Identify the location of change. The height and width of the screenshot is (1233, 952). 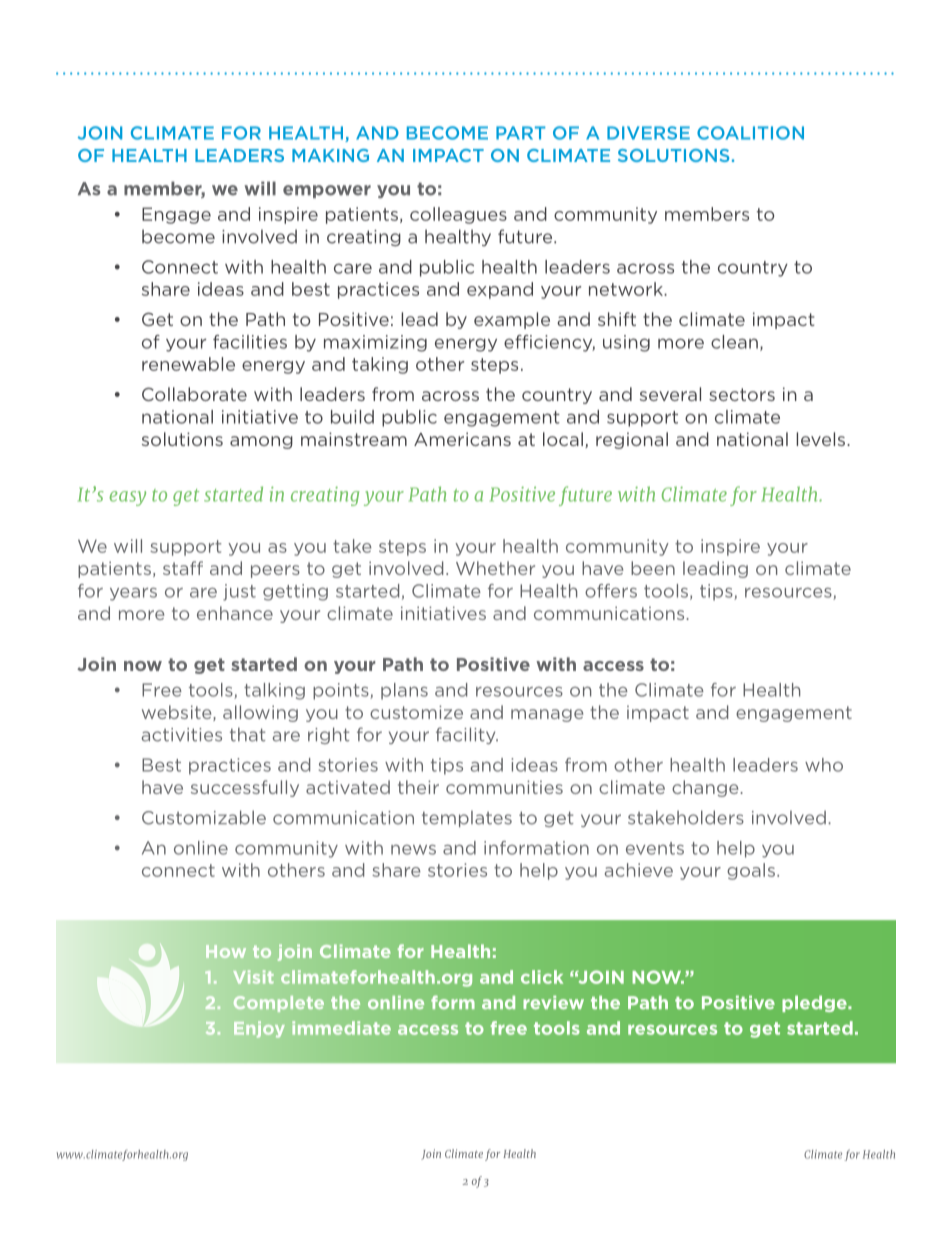
(705, 788).
